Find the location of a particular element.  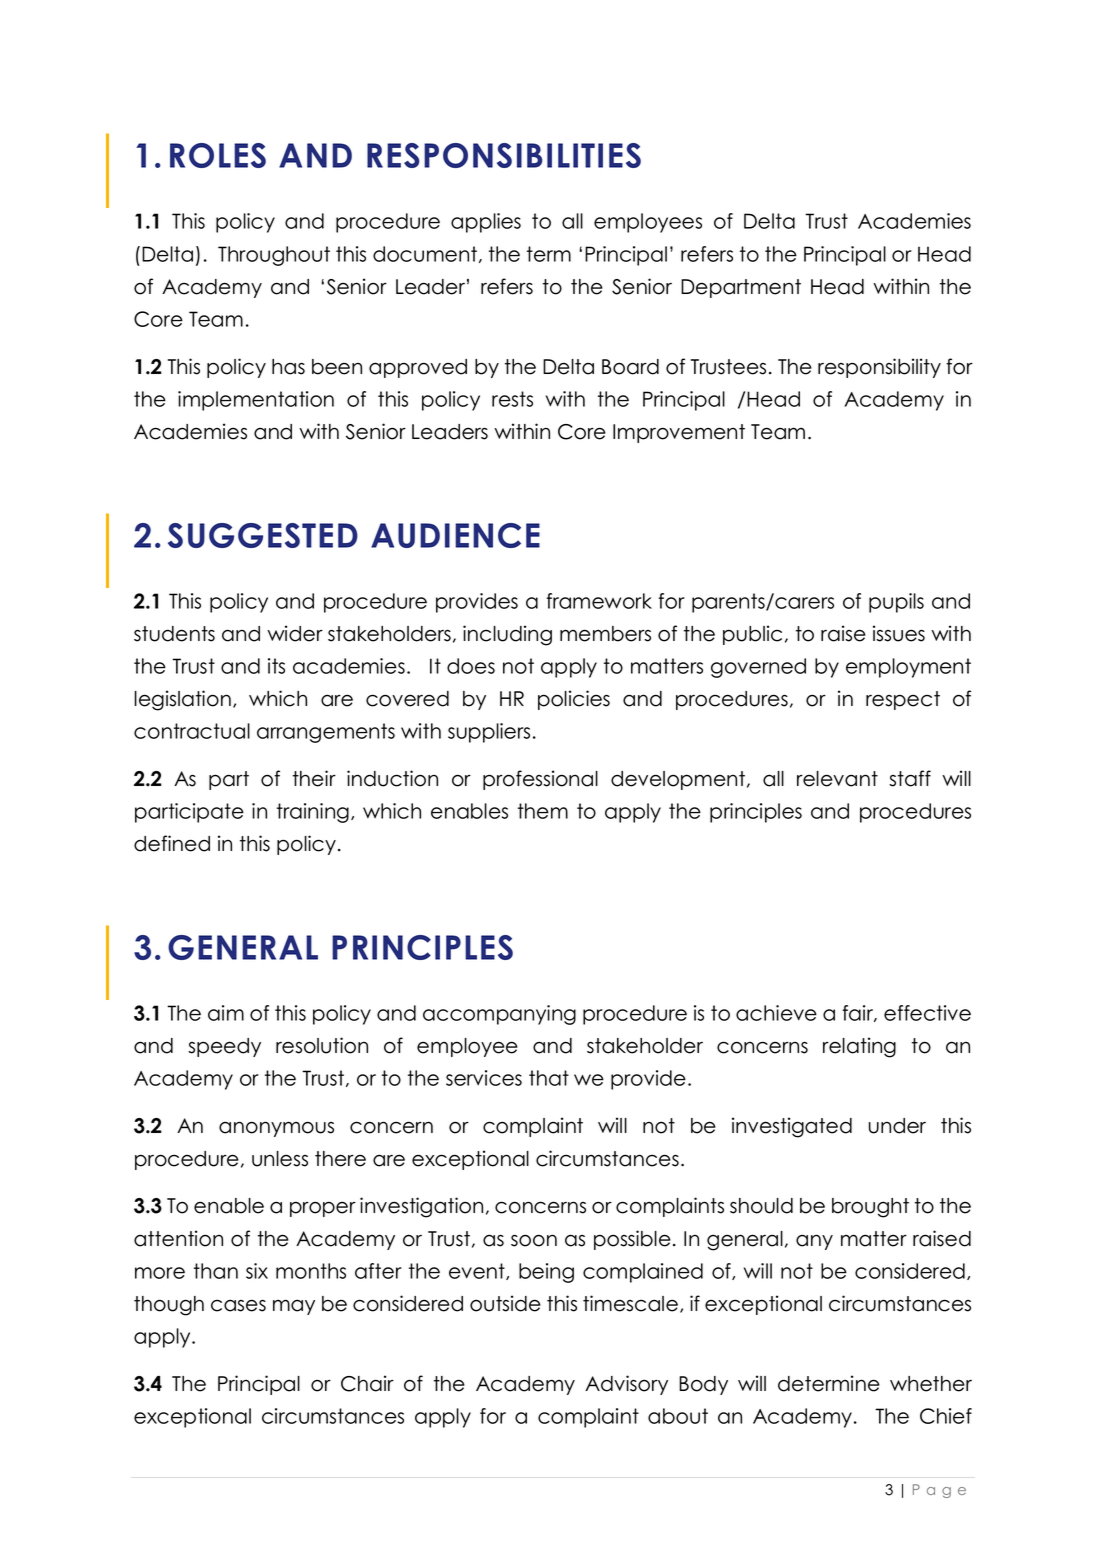

aim is located at coordinates (226, 1013).
